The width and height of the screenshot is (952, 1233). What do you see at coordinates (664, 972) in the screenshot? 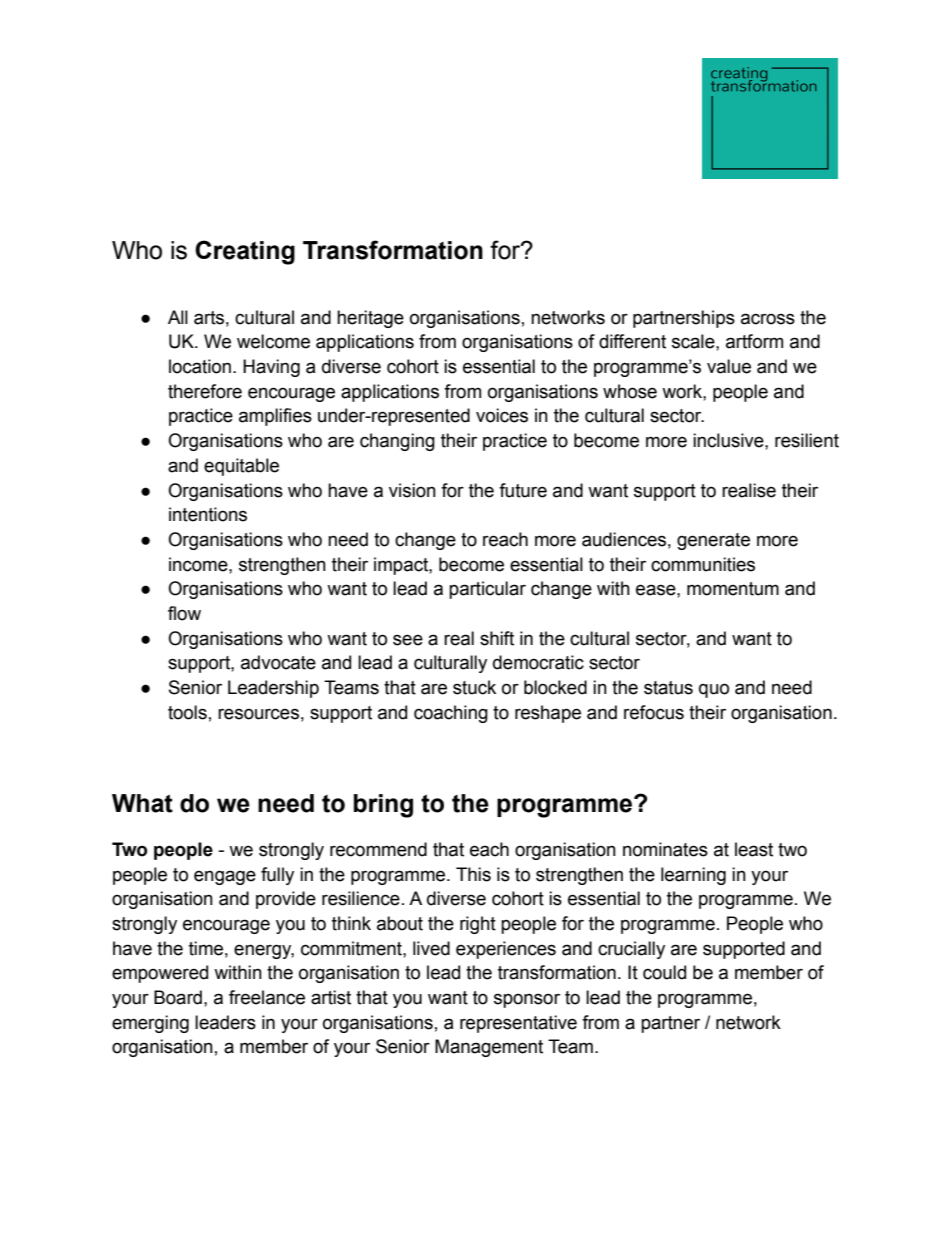
I see `could` at bounding box center [664, 972].
